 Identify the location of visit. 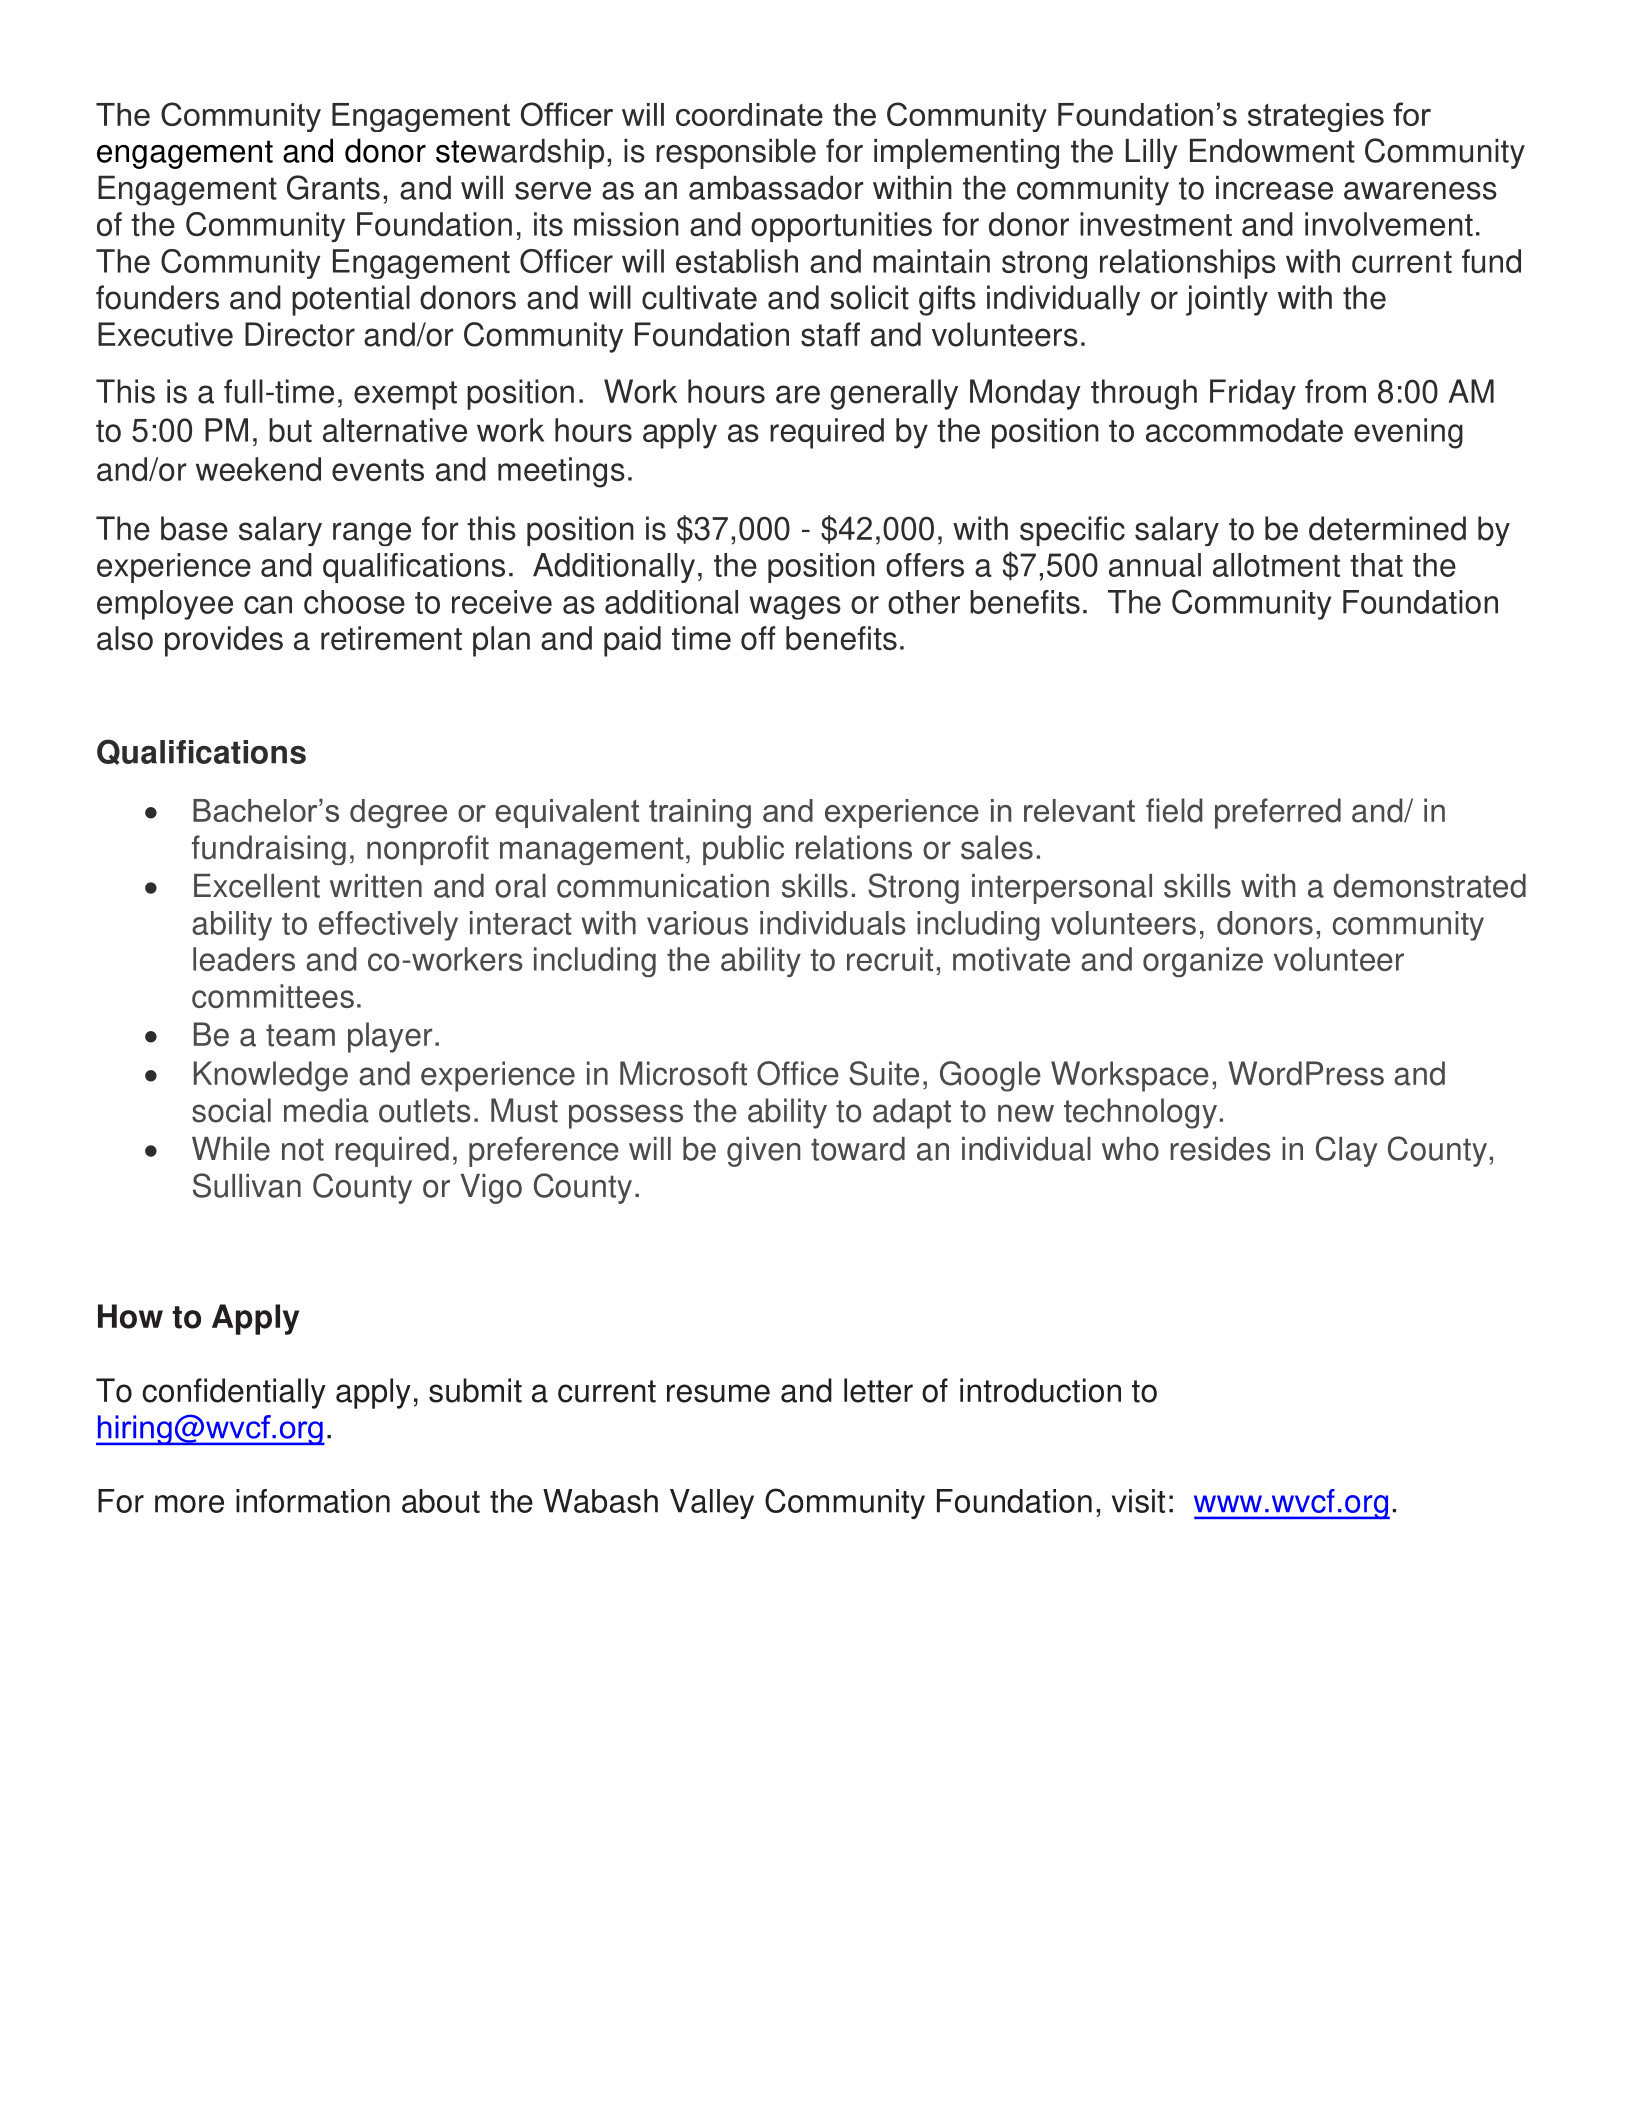
(1138, 1501).
